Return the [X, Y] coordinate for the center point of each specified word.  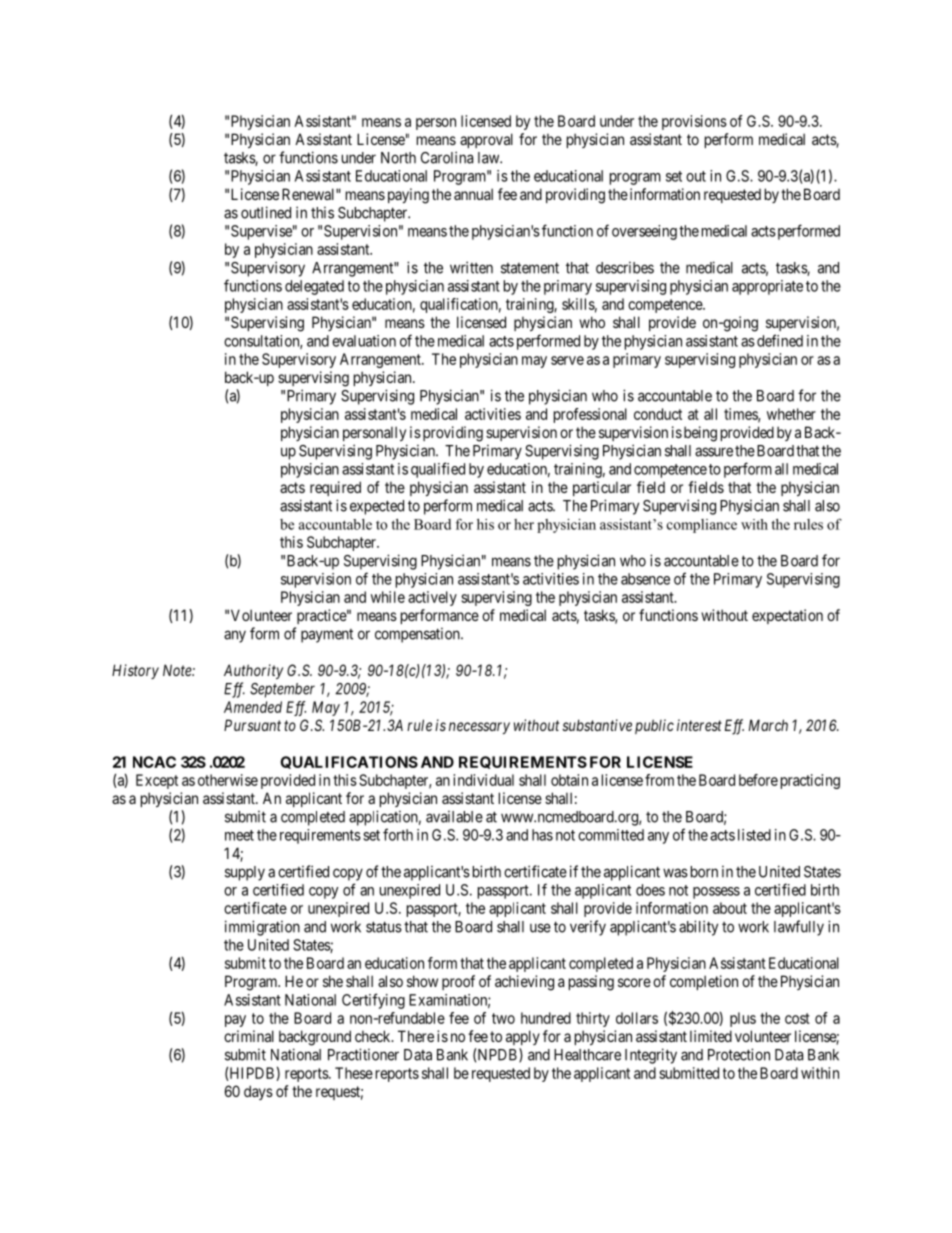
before [758, 780]
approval [486, 140]
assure [714, 452]
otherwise [228, 780]
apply [523, 1037]
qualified [438, 470]
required [335, 488]
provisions [694, 122]
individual [483, 780]
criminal [249, 1036]
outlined [266, 212]
